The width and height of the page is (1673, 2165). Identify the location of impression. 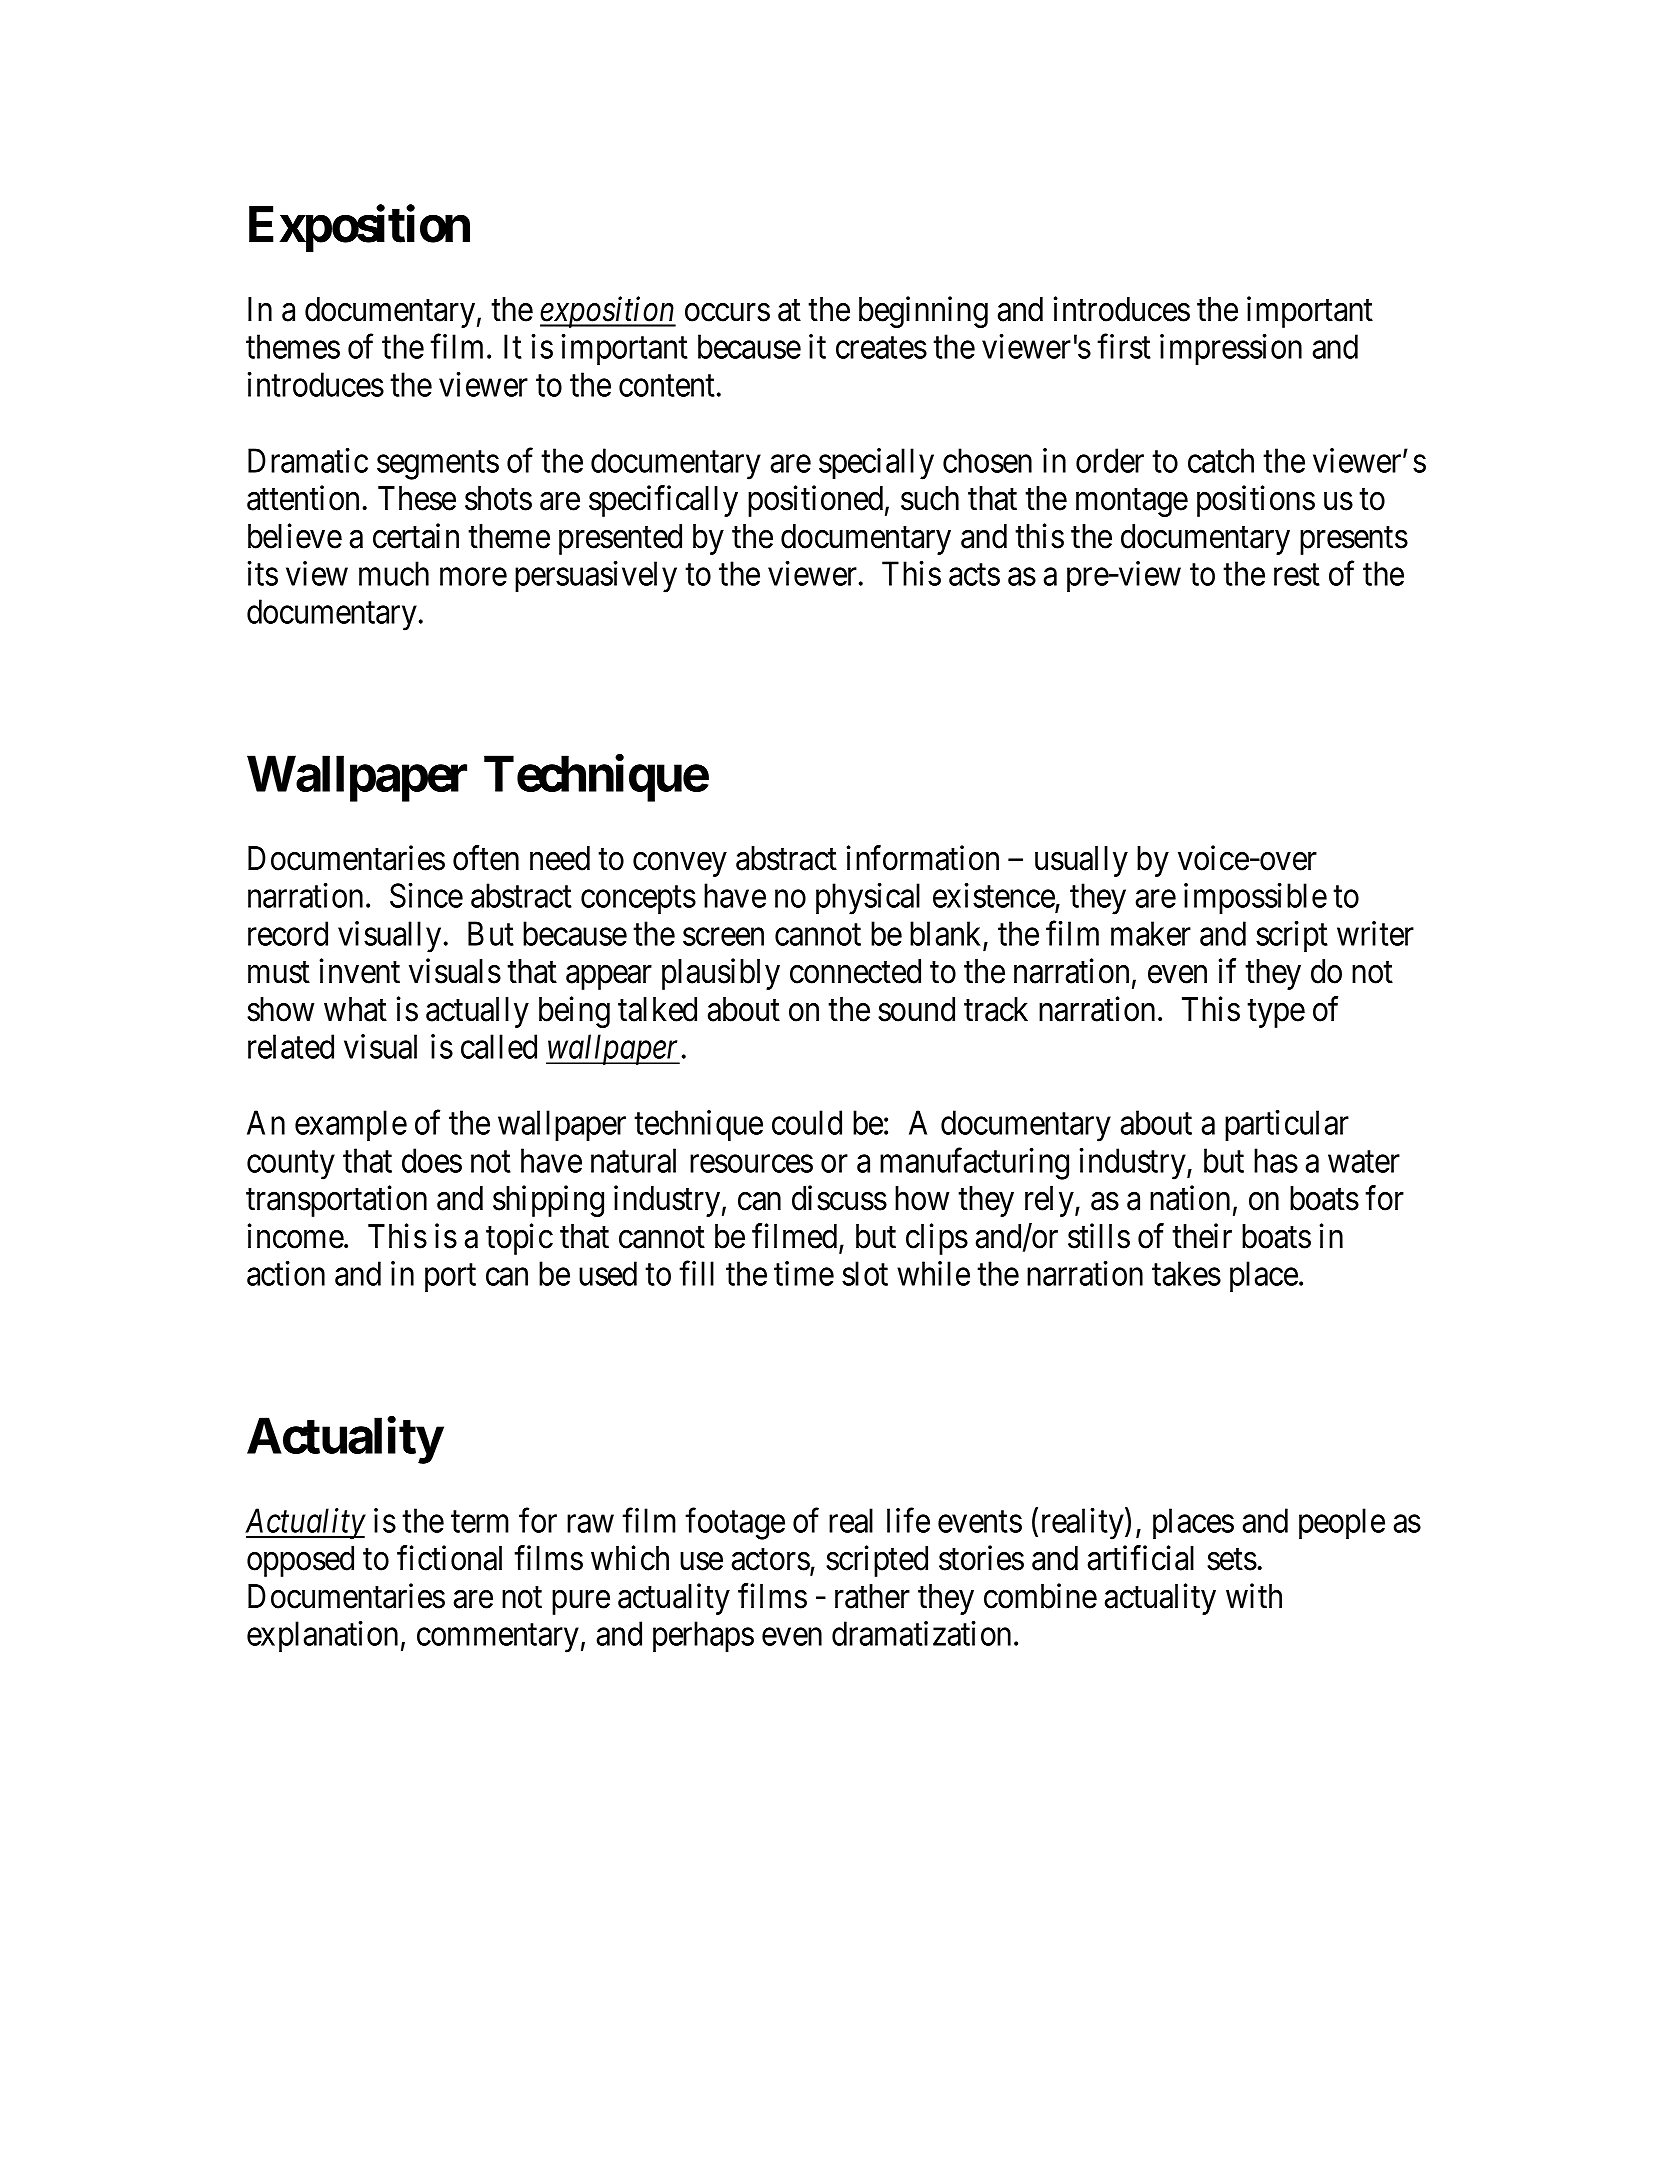
(1231, 350).
